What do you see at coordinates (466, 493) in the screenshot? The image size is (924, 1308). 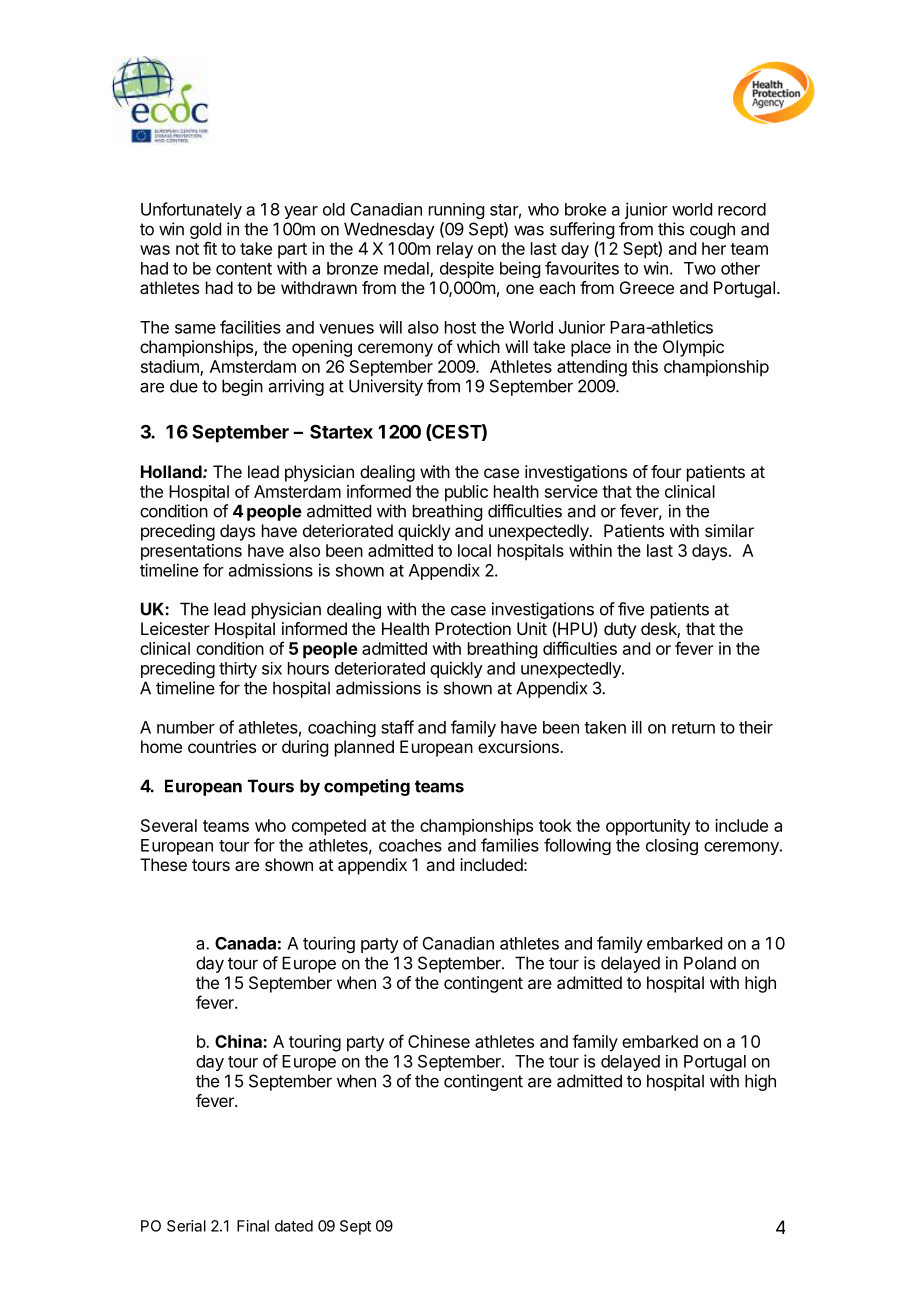 I see `public` at bounding box center [466, 493].
